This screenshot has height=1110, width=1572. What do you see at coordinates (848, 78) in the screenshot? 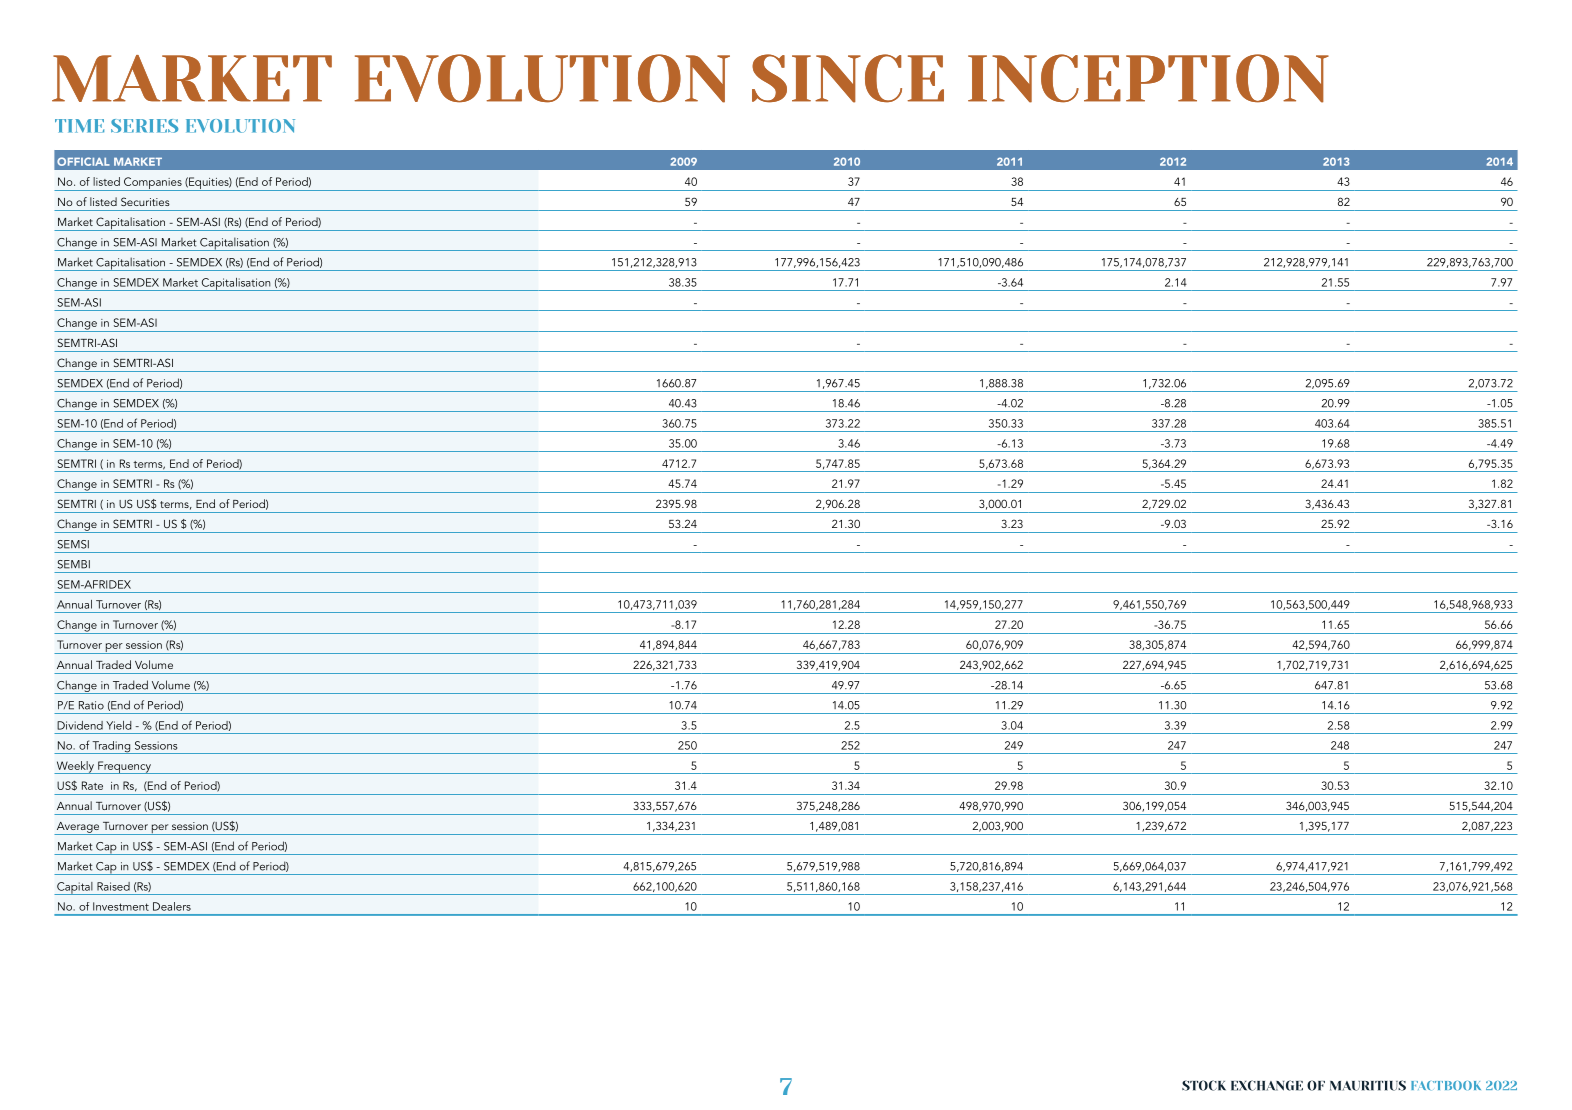
I see `SINCE` at bounding box center [848, 78].
